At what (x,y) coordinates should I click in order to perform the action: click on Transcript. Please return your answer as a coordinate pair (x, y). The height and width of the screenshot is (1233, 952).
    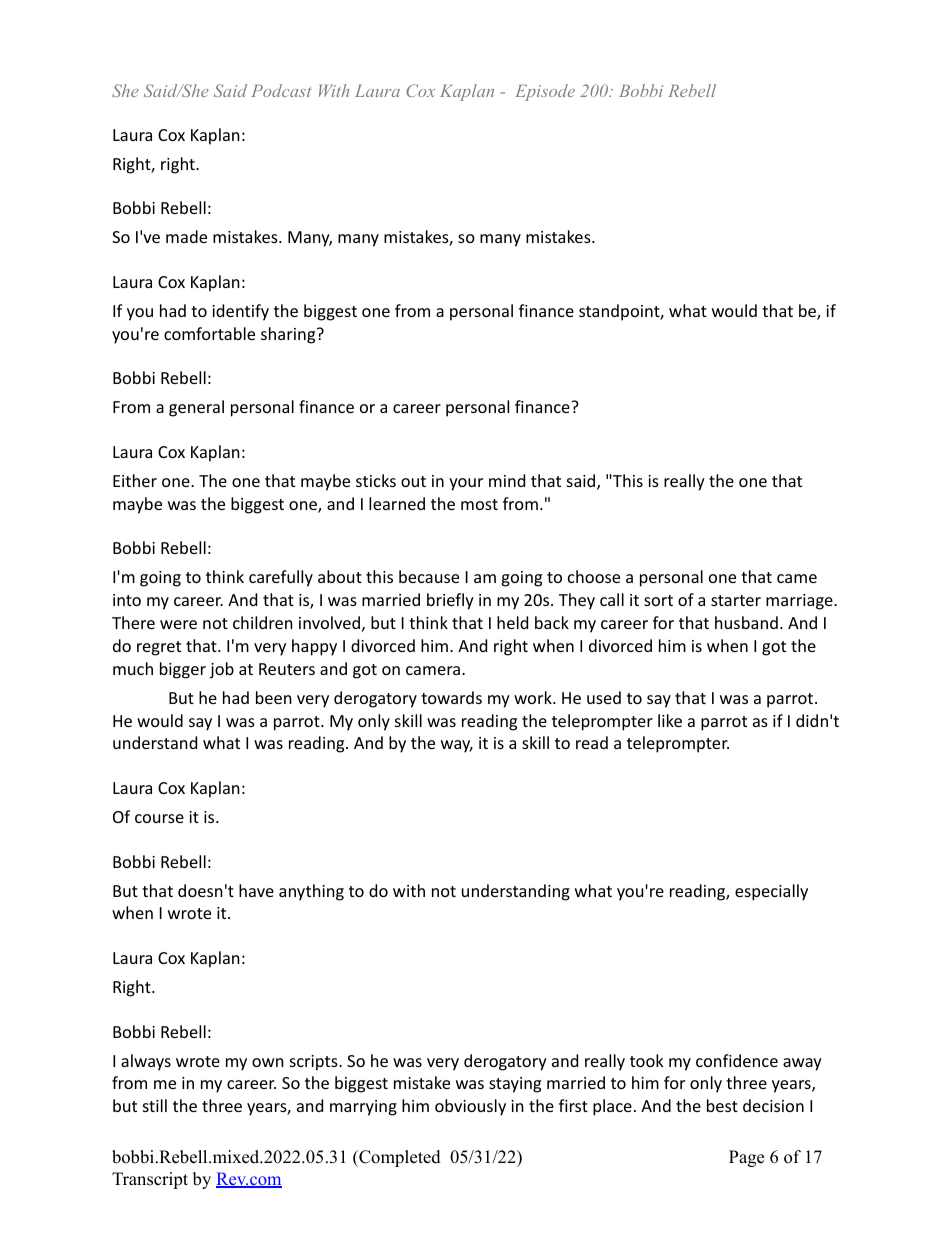
    Looking at the image, I should click on (150, 1180).
